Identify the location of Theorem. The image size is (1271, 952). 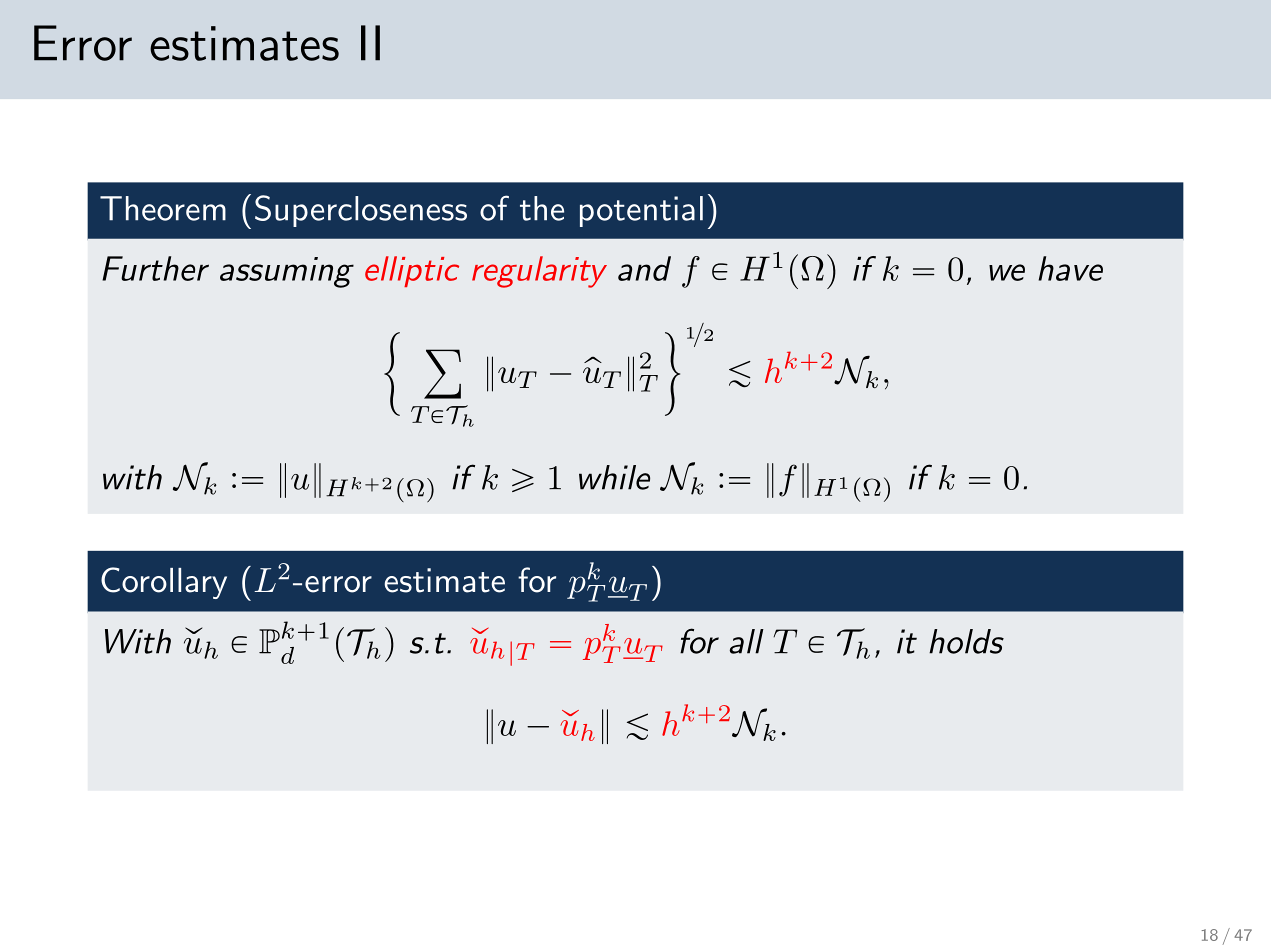
(163, 208).
